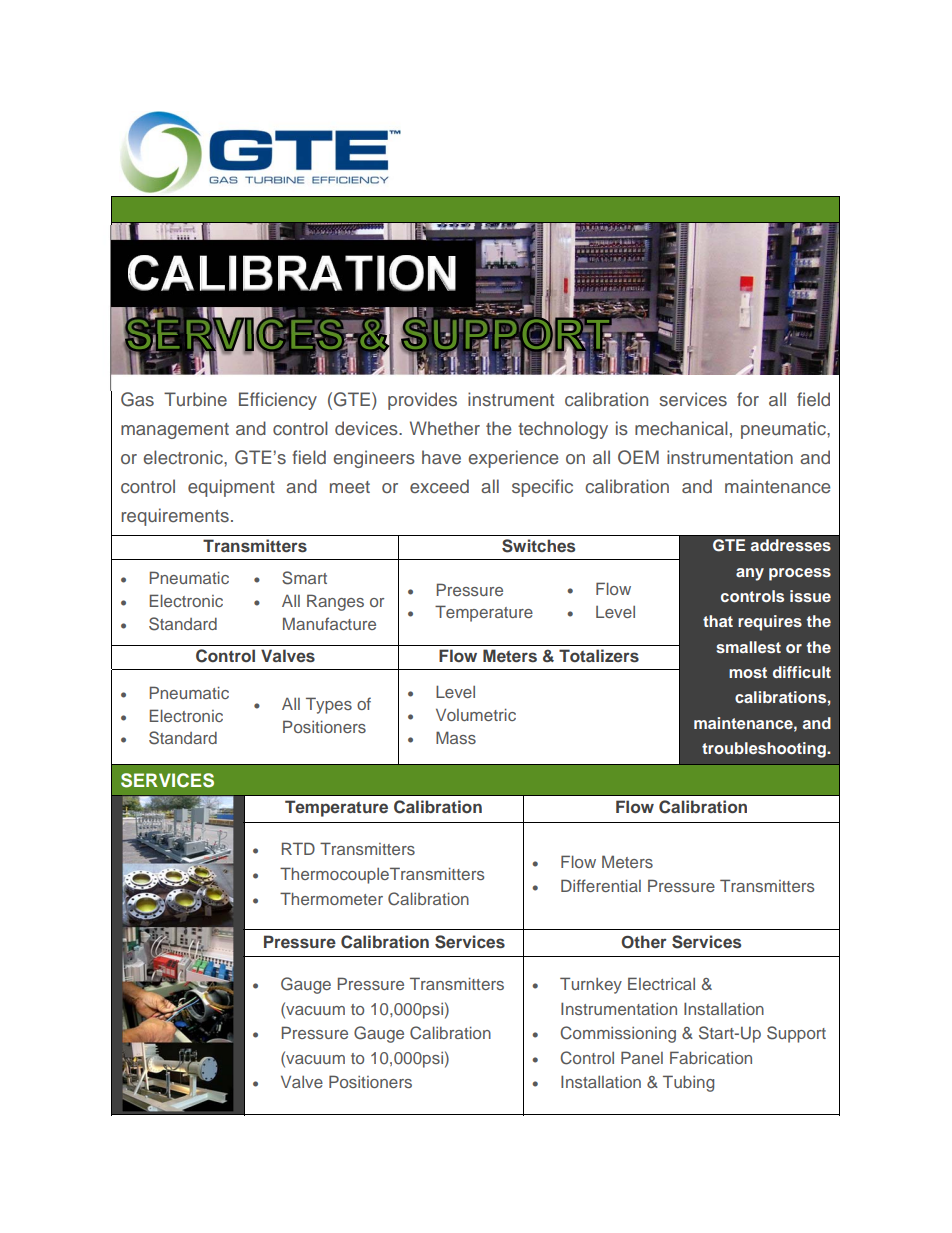 The width and height of the screenshot is (952, 1233). What do you see at coordinates (329, 705) in the screenshot?
I see `Types` at bounding box center [329, 705].
